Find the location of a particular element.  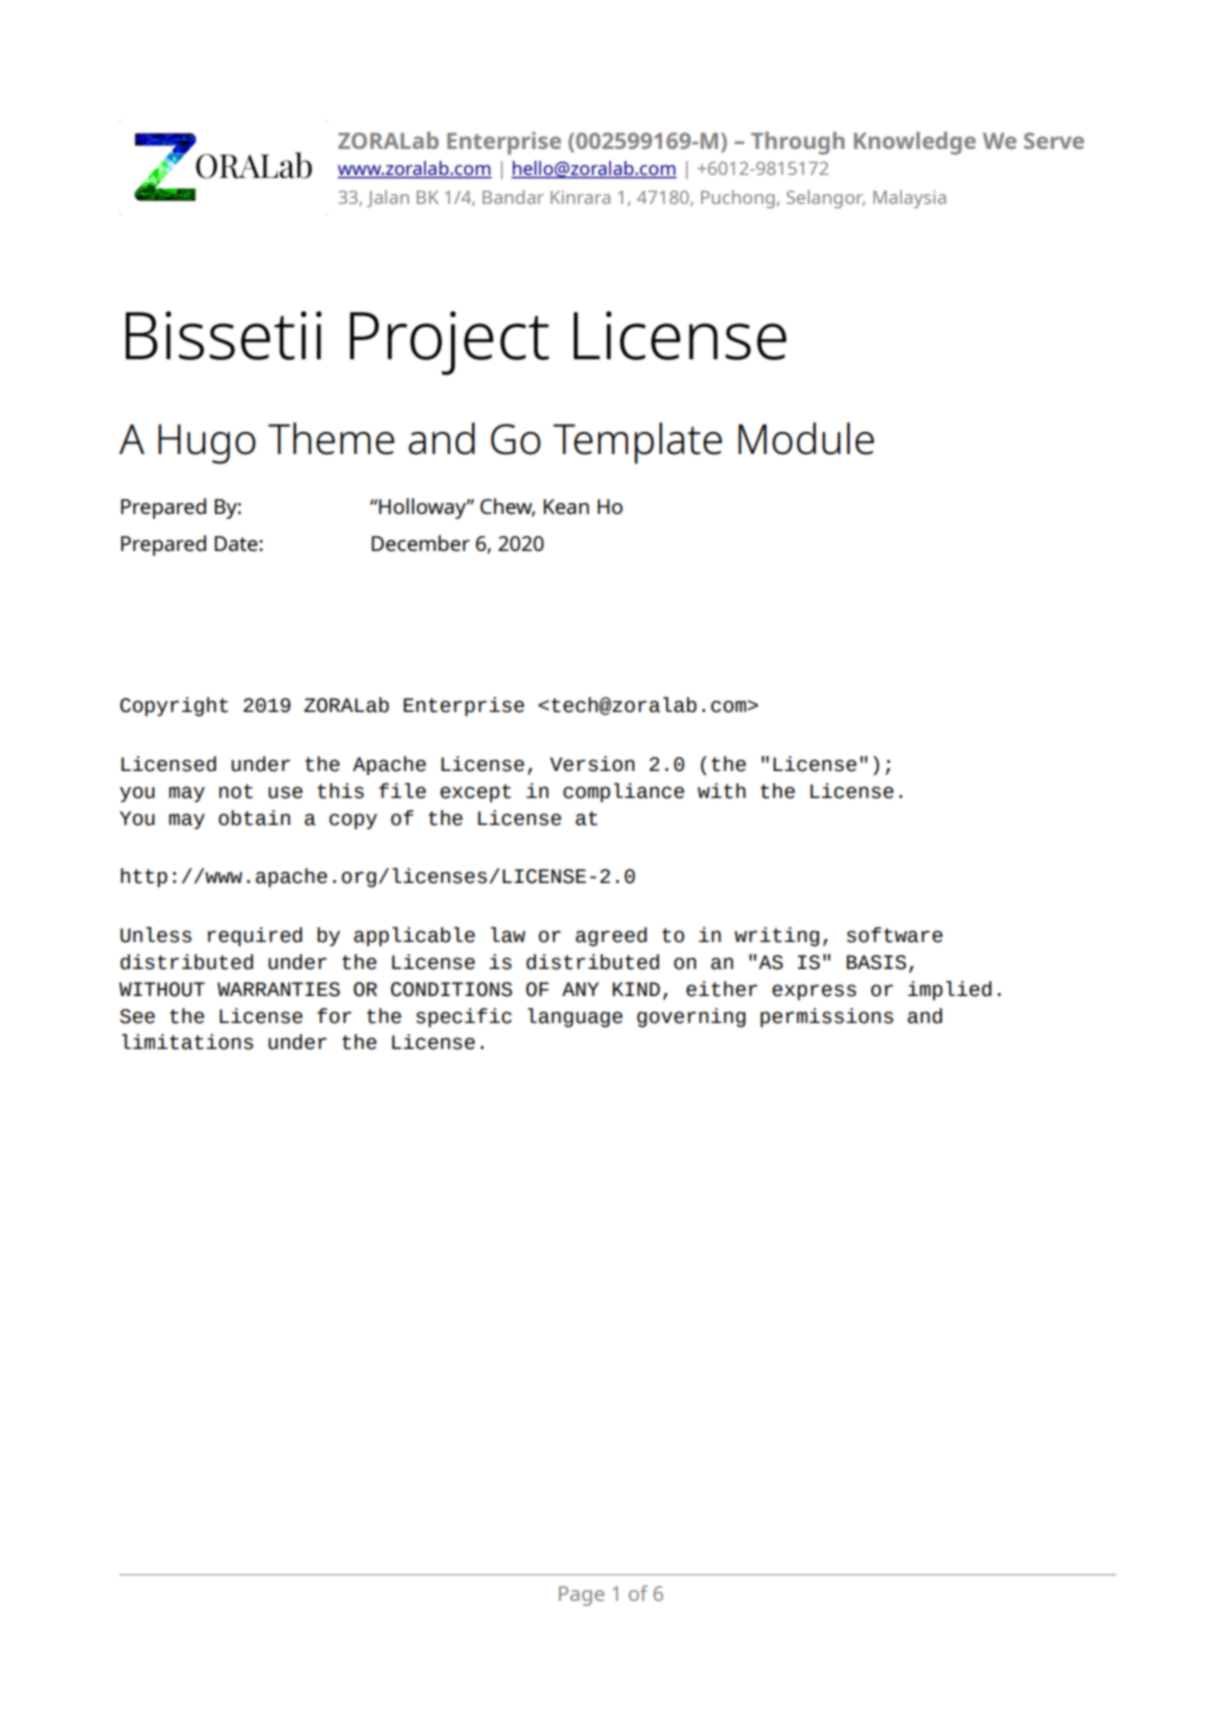

Jalan is located at coordinates (388, 198).
